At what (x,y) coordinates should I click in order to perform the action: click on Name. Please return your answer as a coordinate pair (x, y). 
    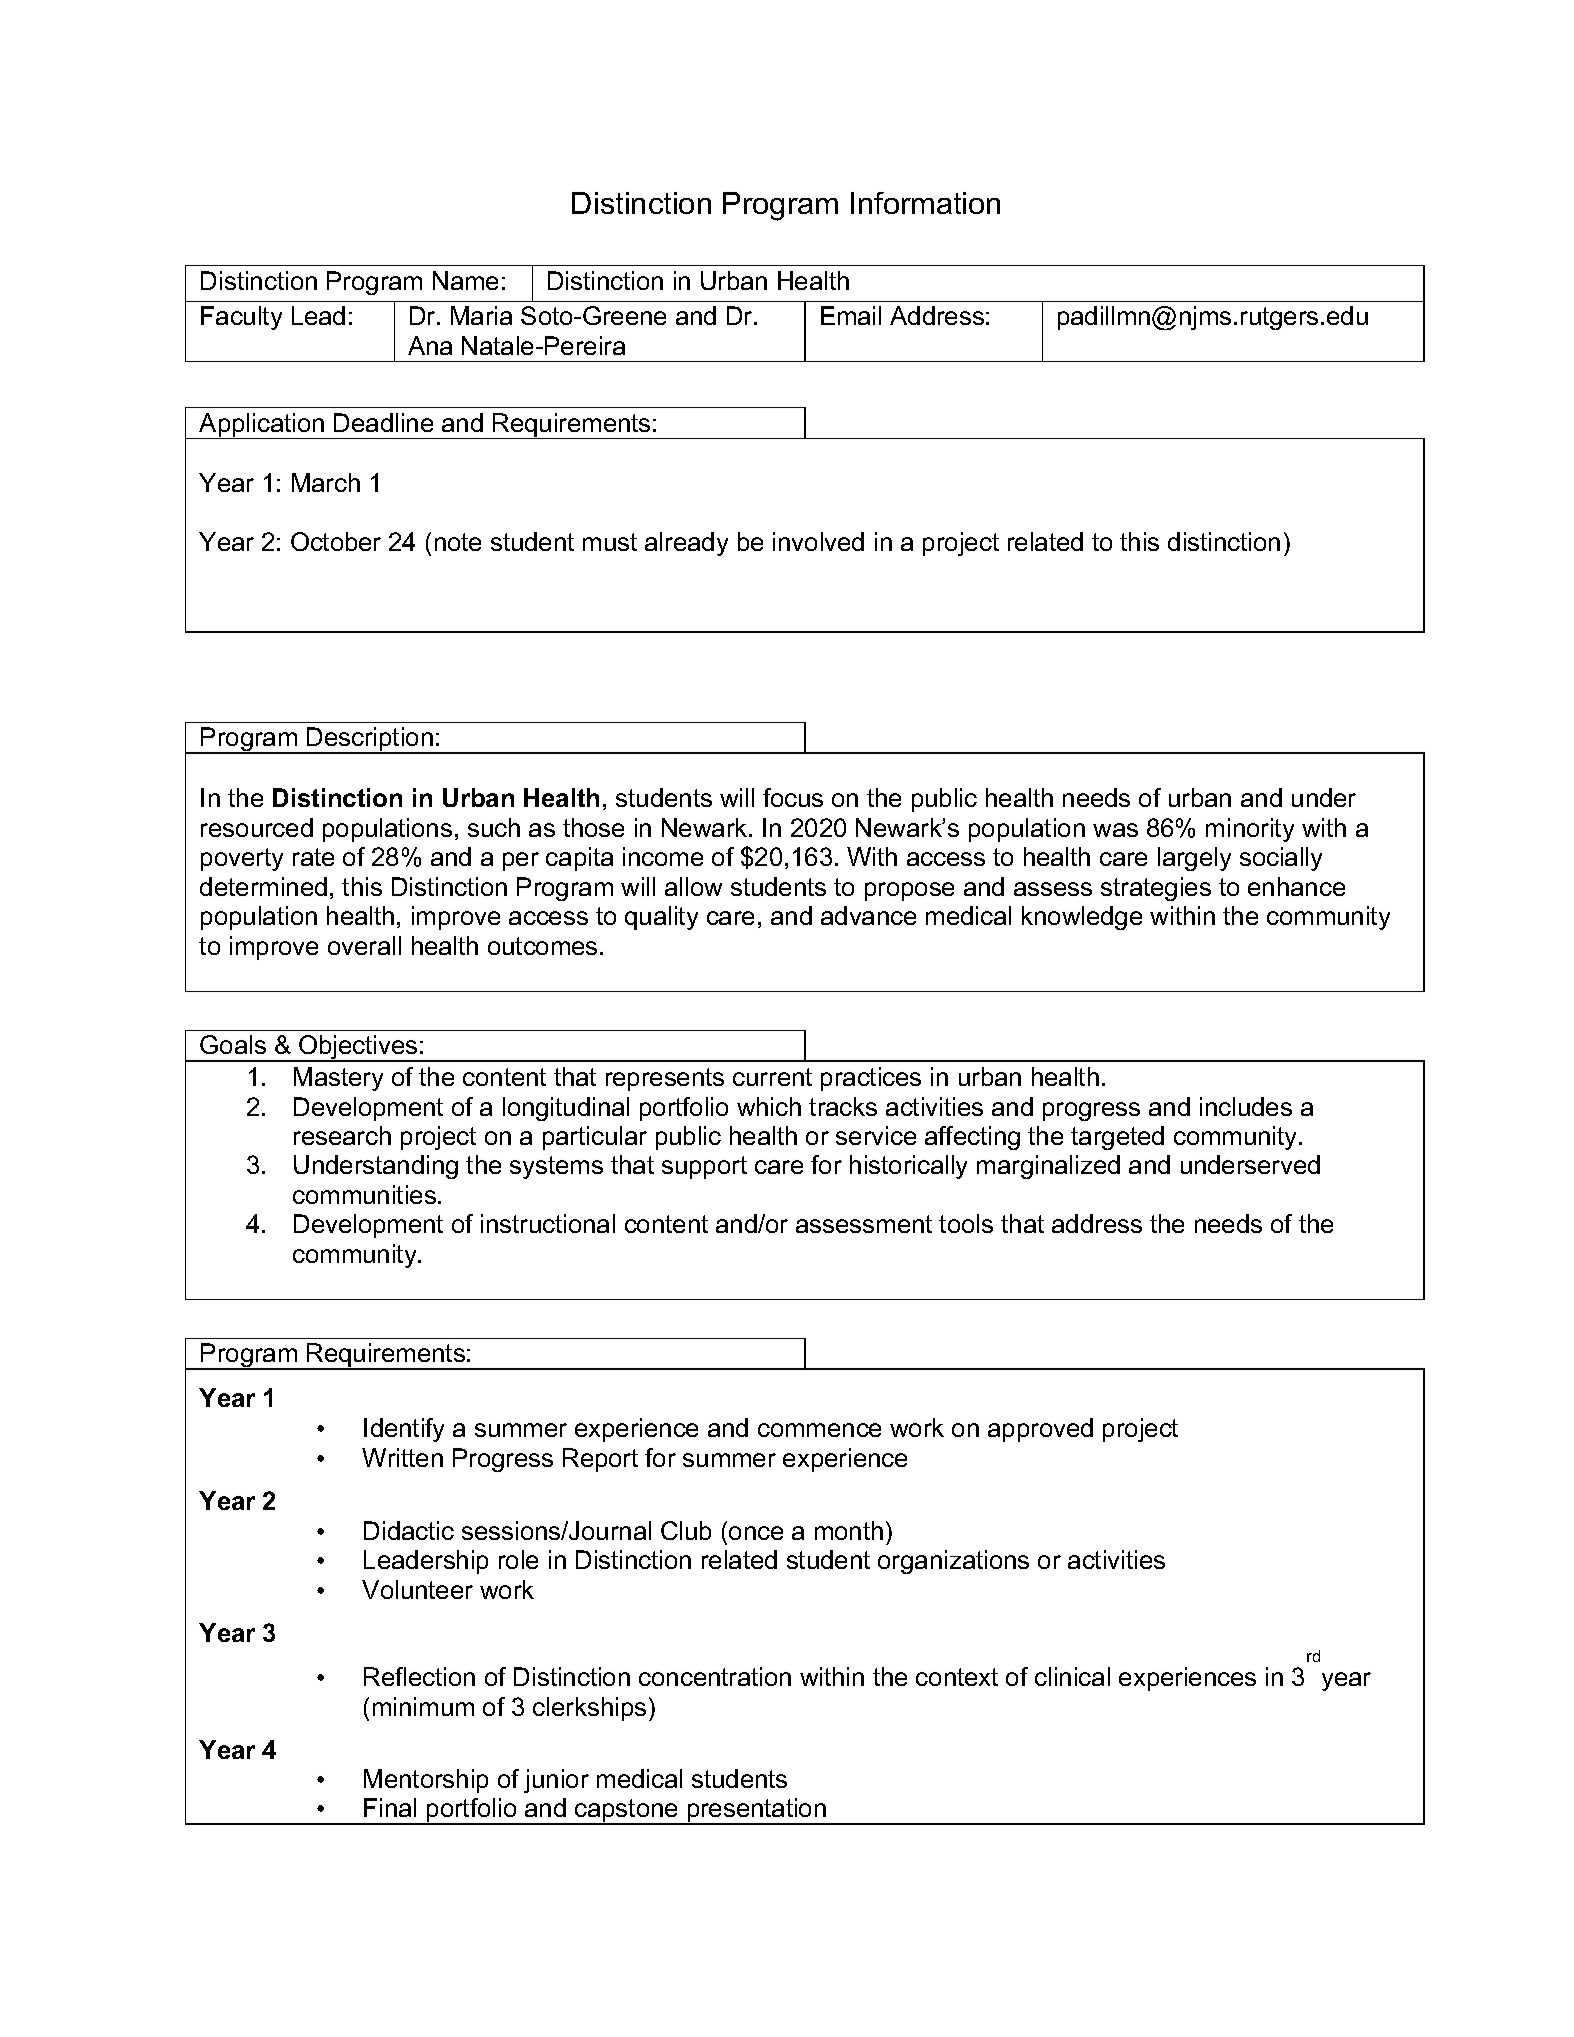
    Looking at the image, I should click on (465, 280).
